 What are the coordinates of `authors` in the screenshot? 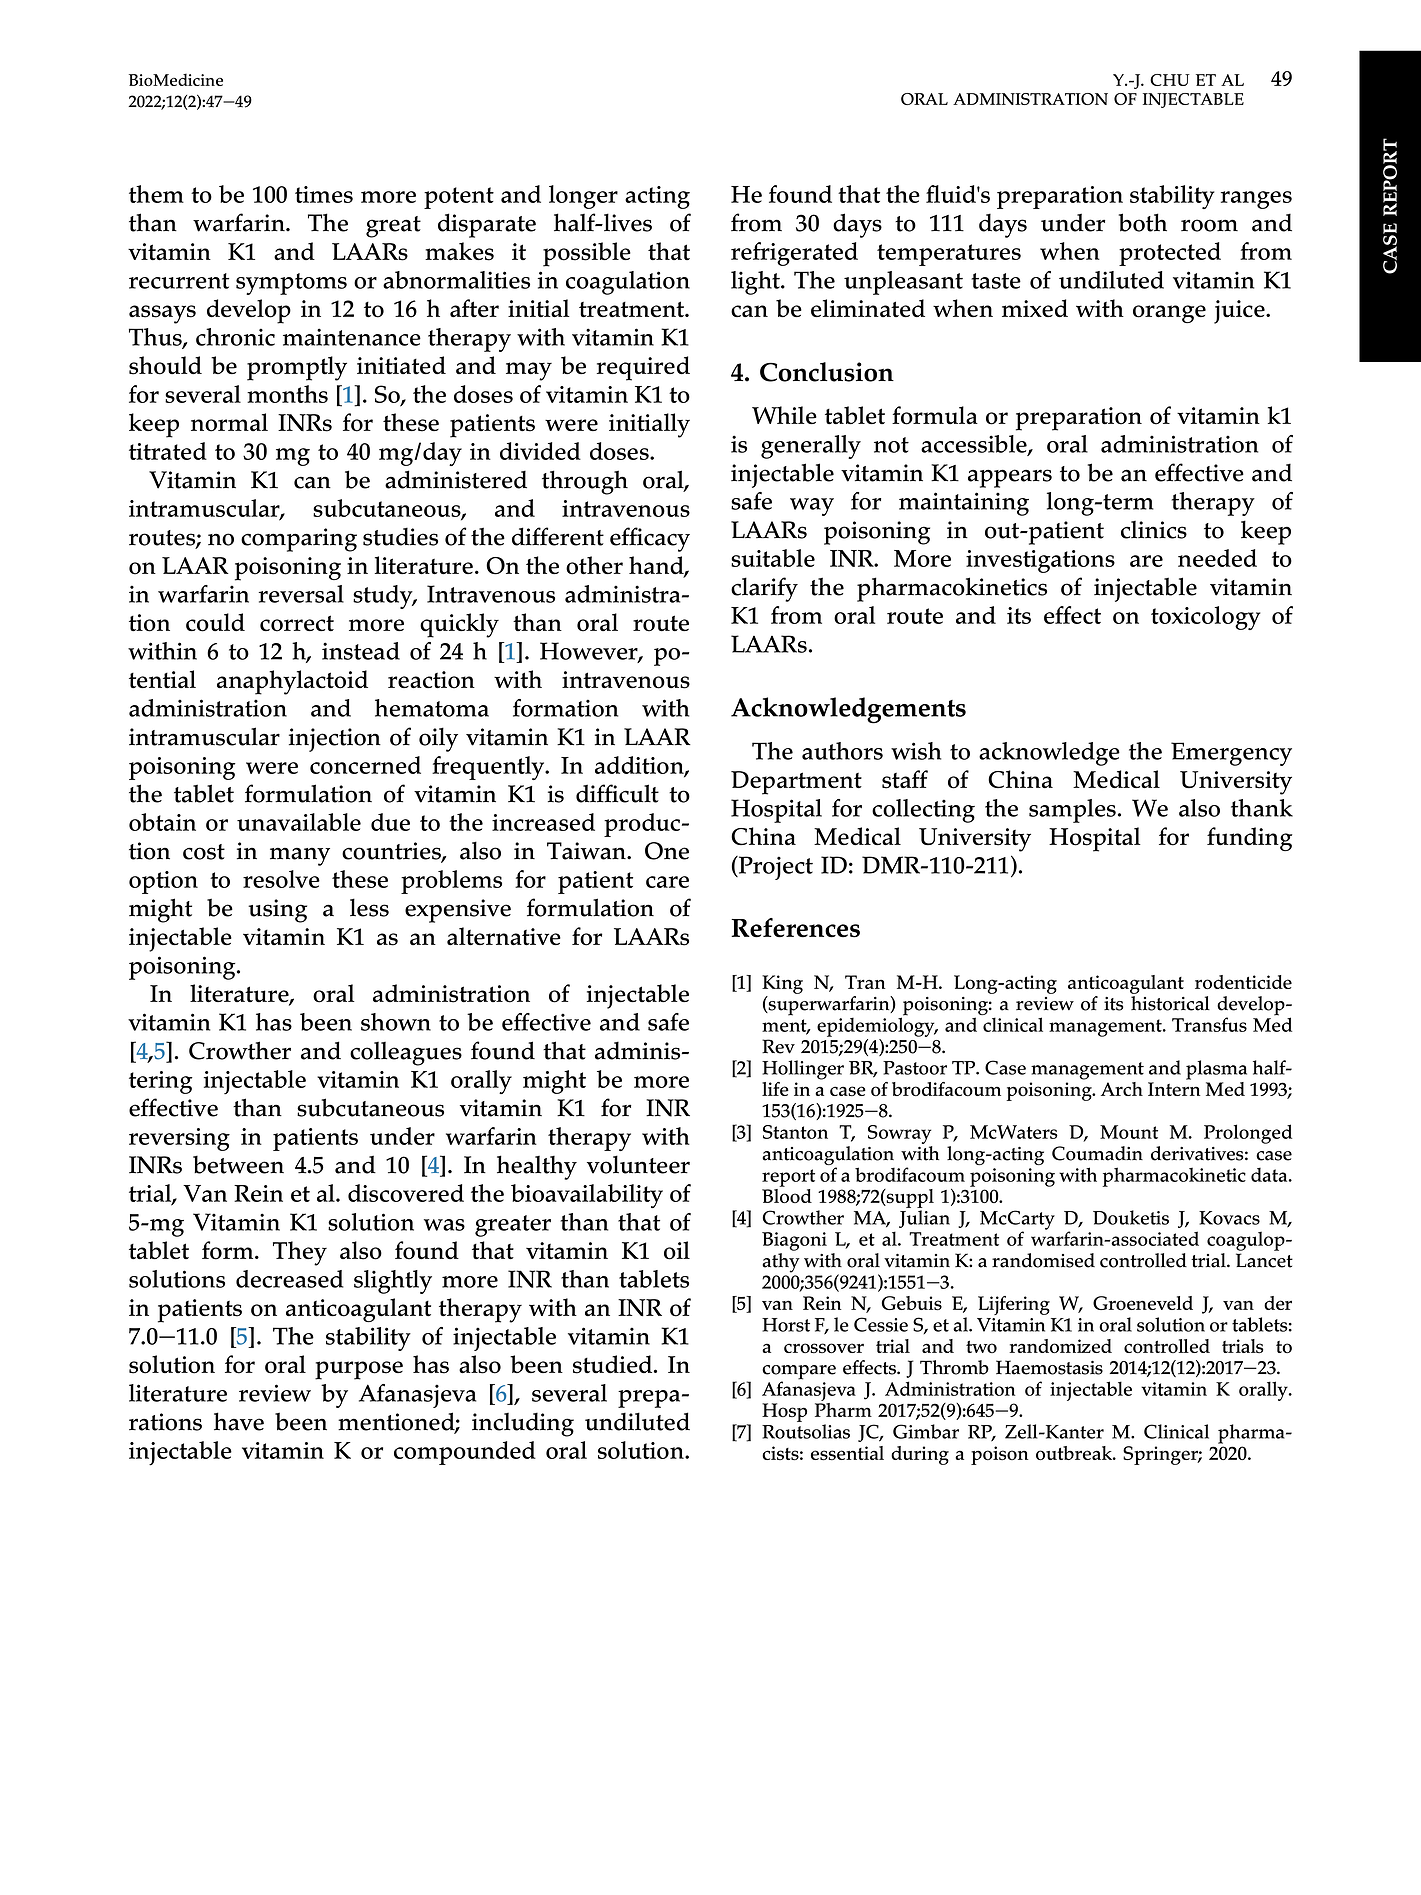 It's located at (842, 751).
